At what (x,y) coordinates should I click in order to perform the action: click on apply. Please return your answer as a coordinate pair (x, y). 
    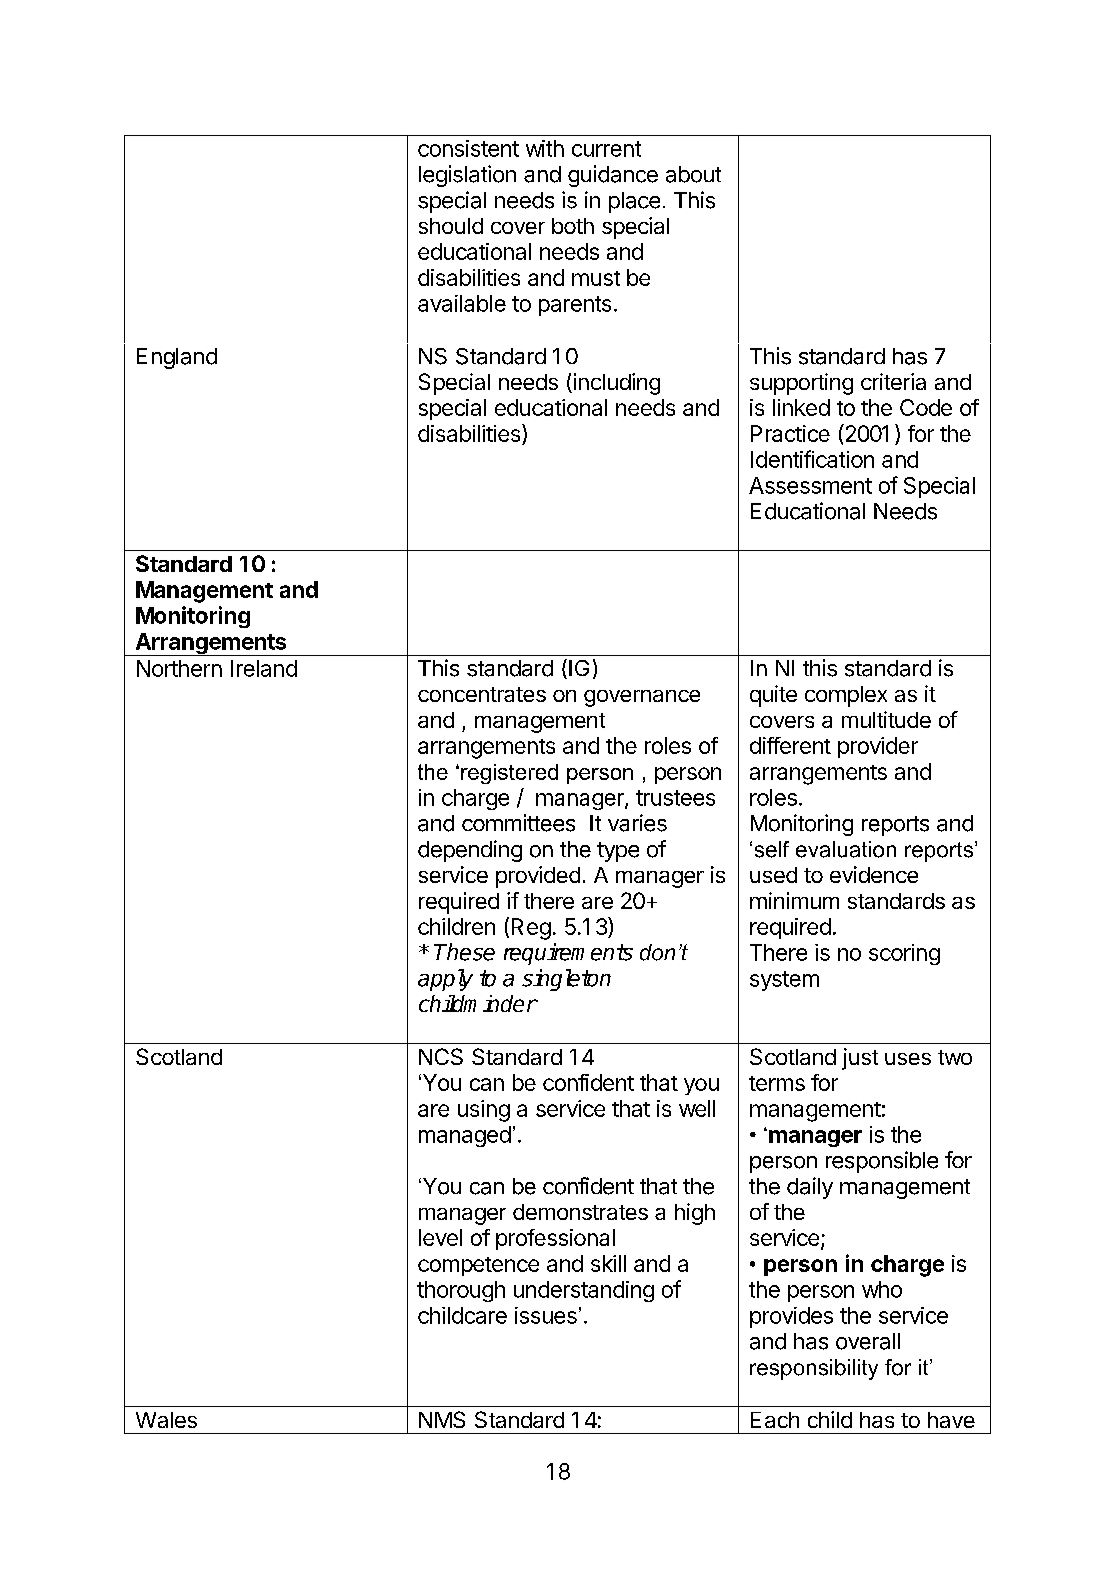
    Looking at the image, I should click on (445, 980).
